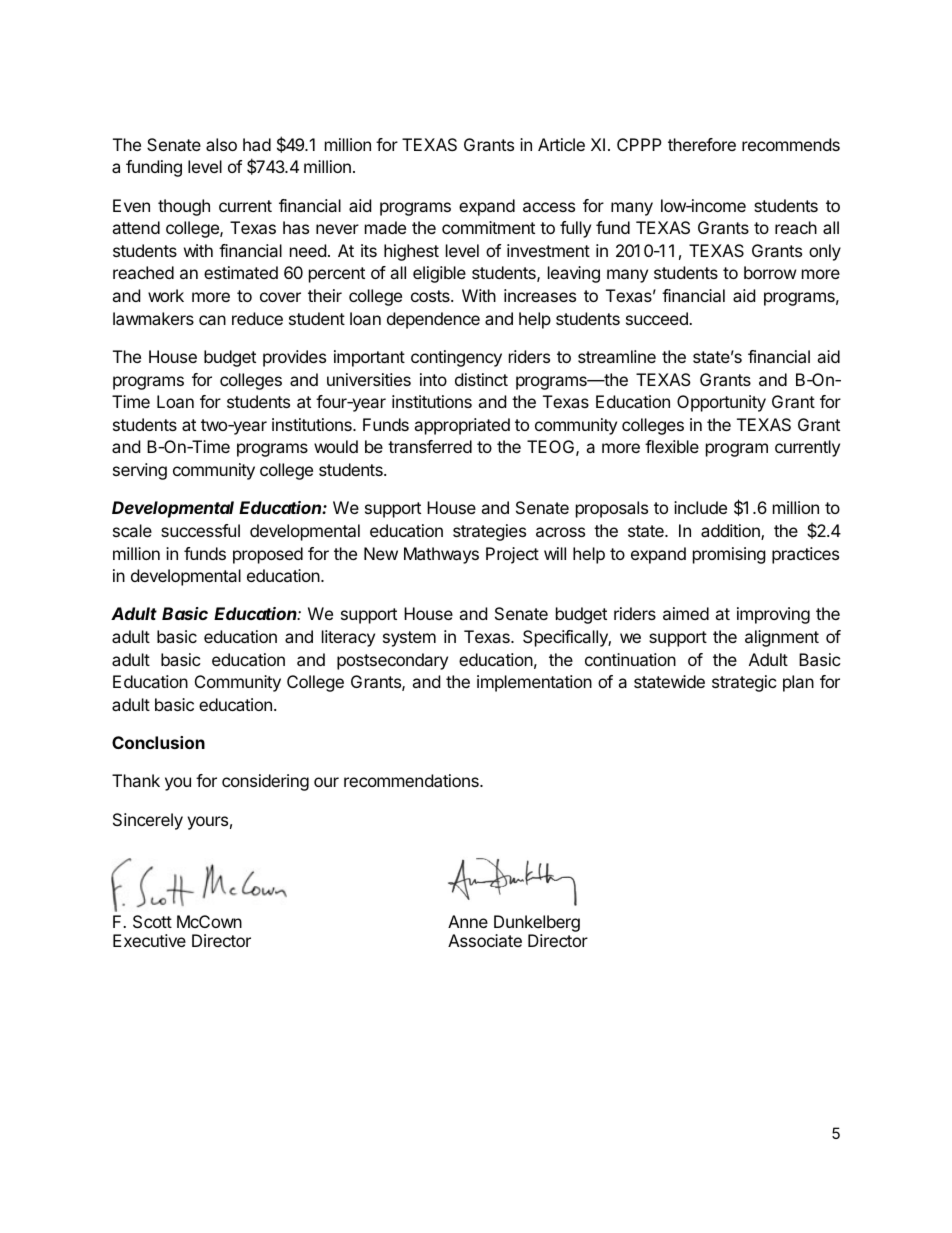 This screenshot has width=952, height=1233. I want to click on Scott, so click(152, 921).
